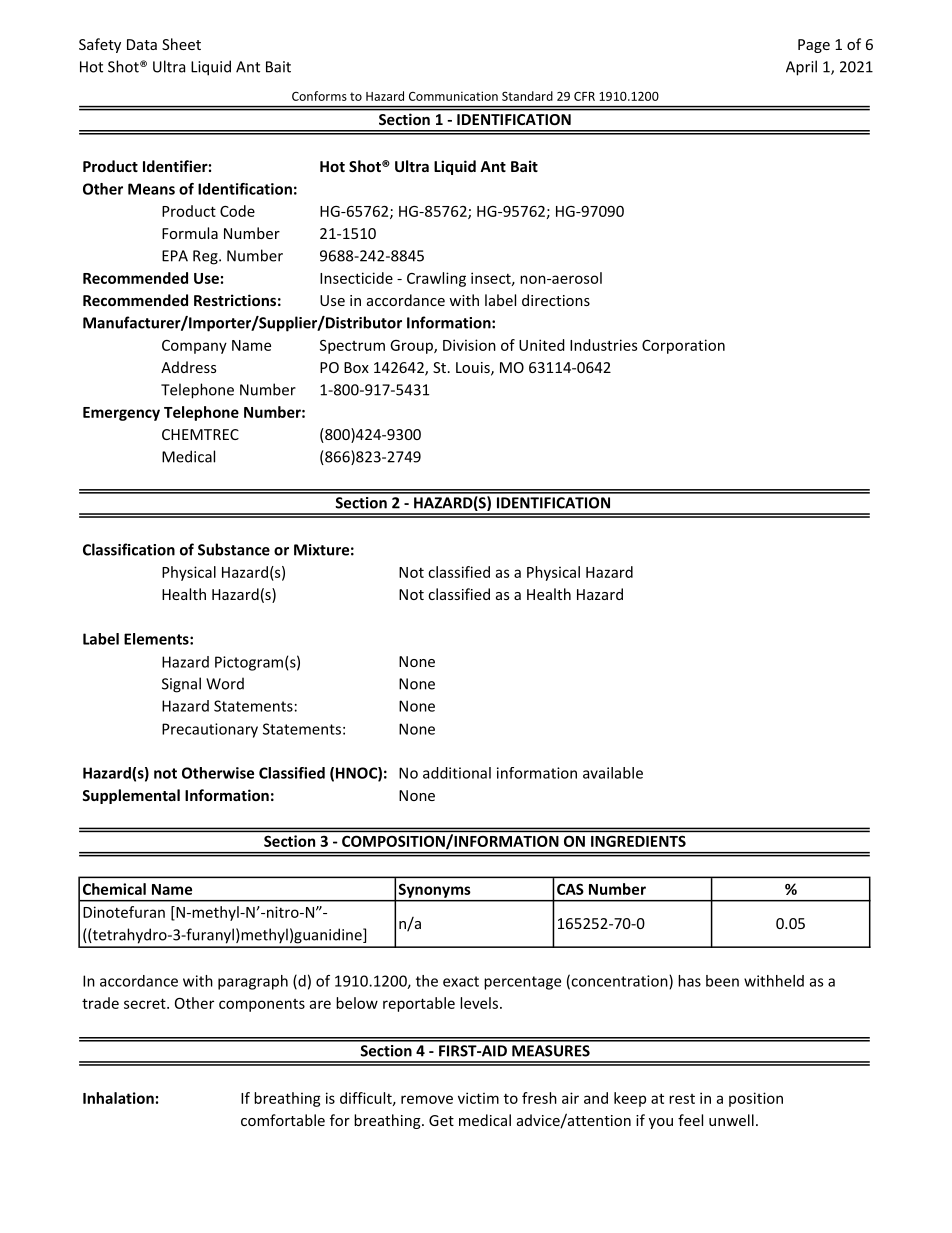 The height and width of the screenshot is (1233, 952). Describe the element at coordinates (478, 1098) in the screenshot. I see `victim` at that location.
